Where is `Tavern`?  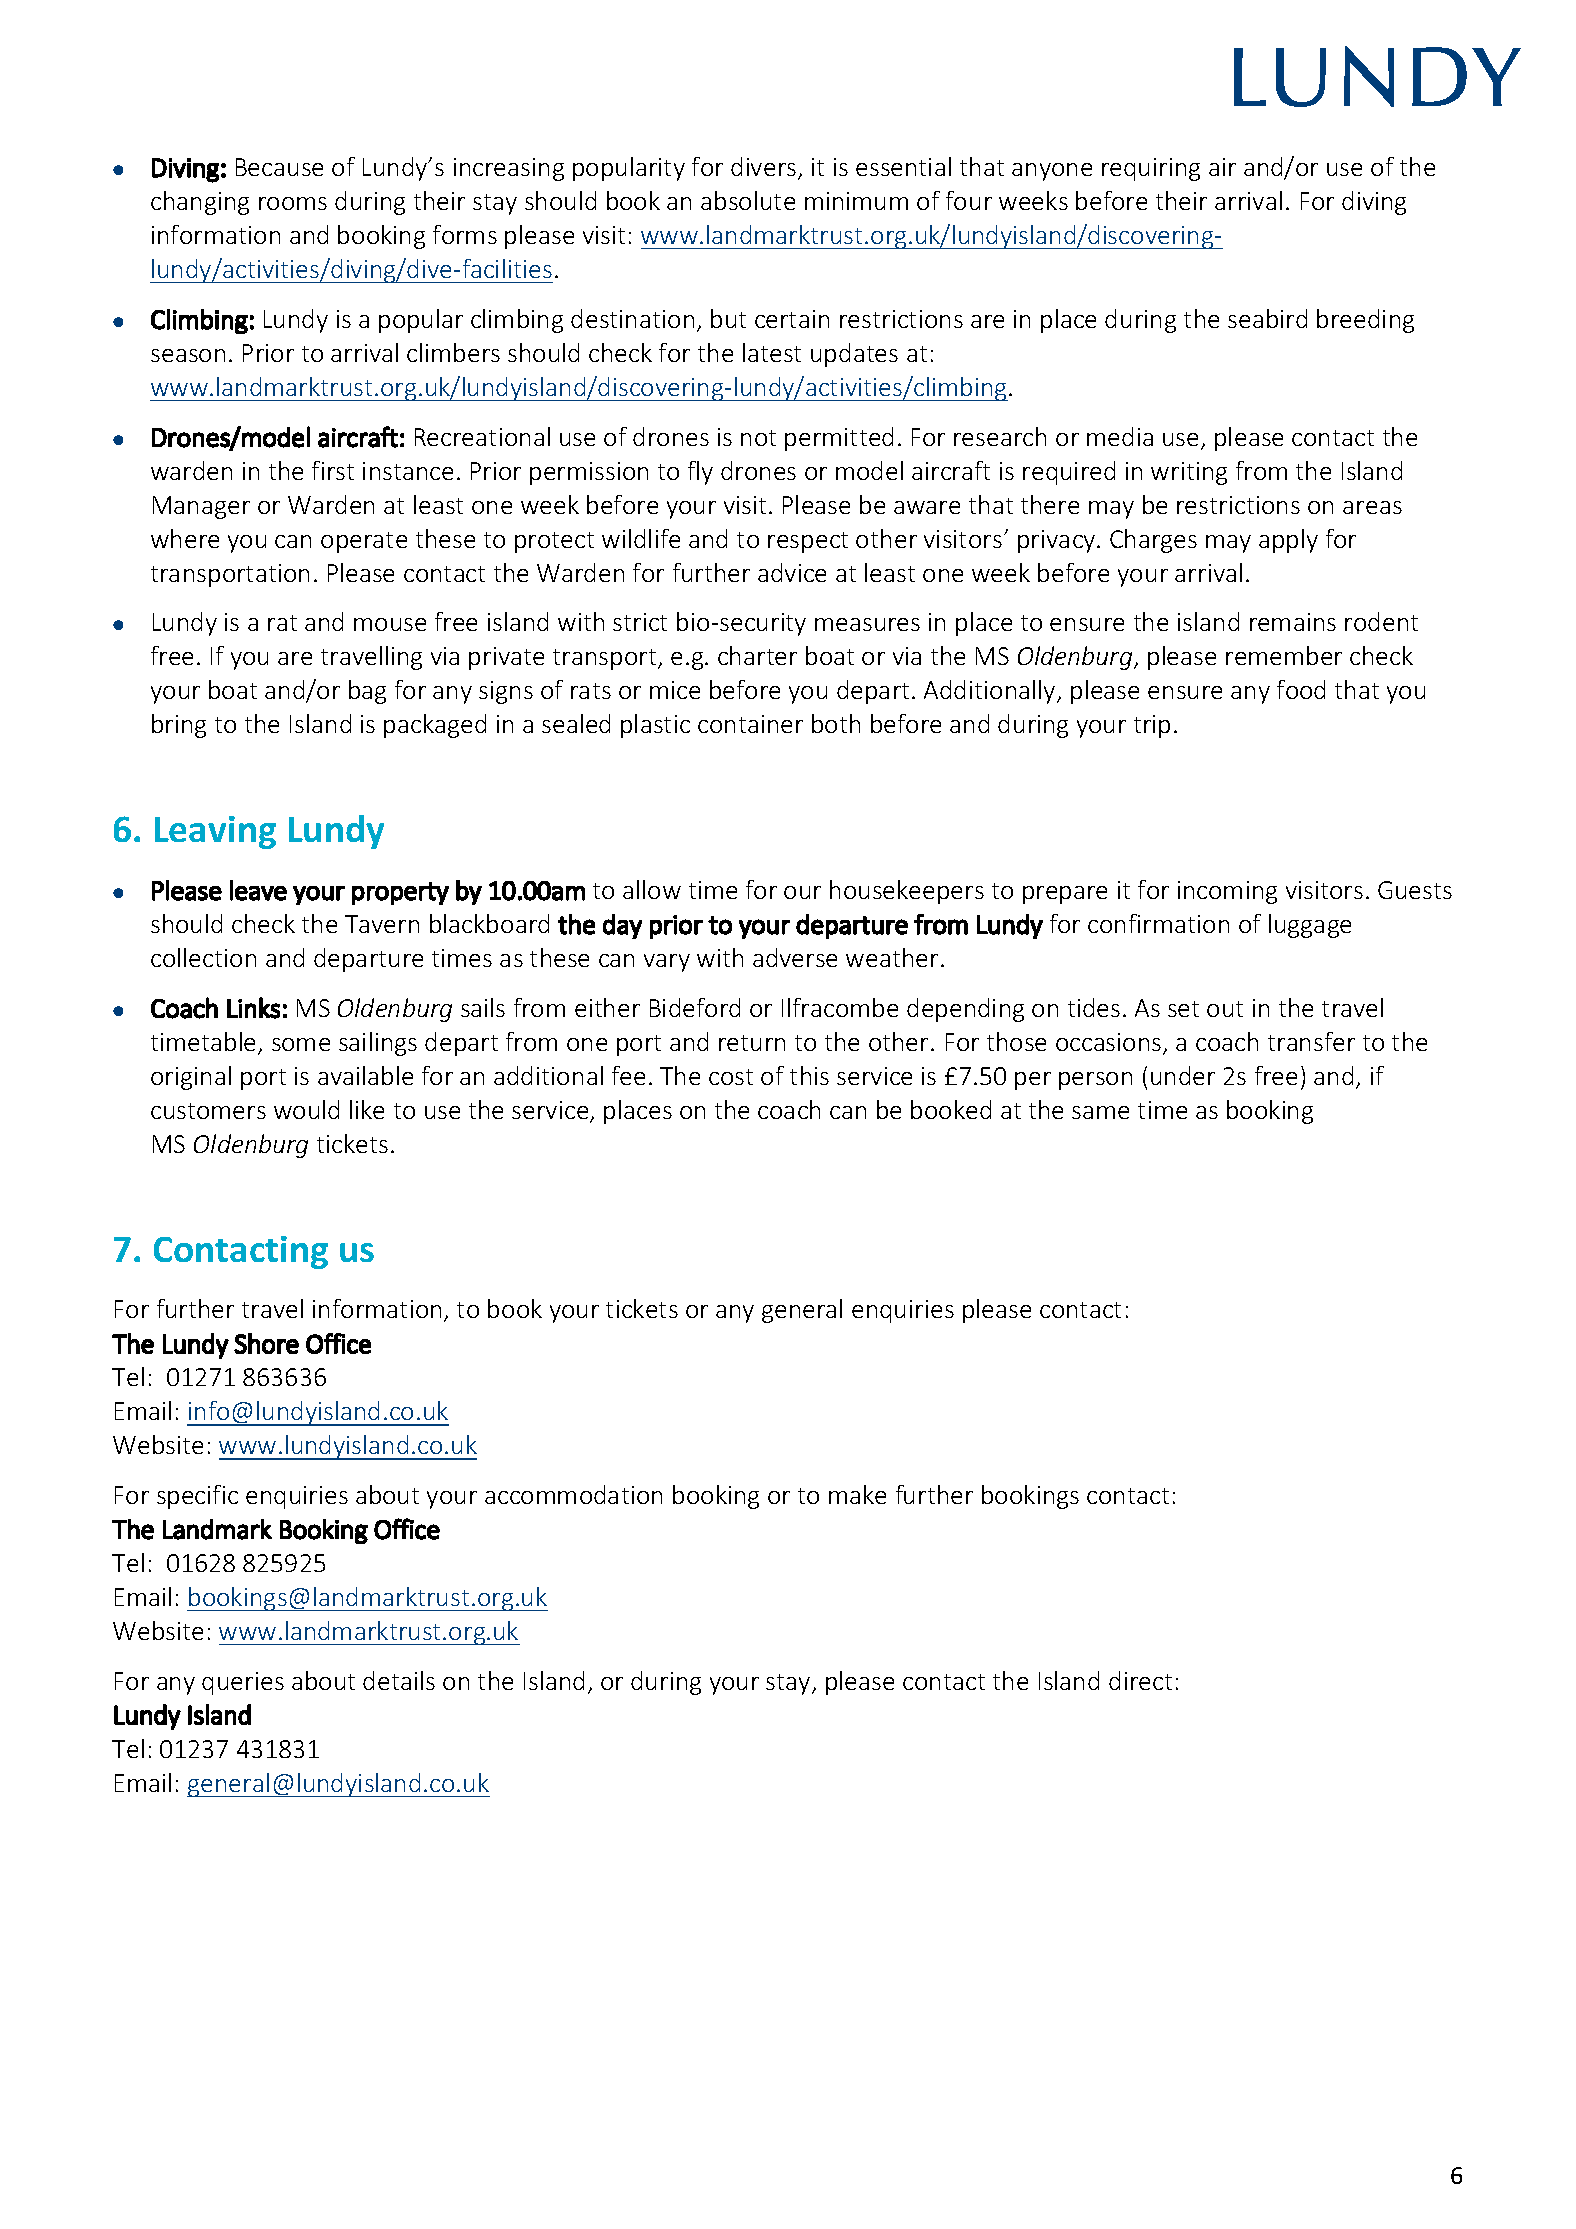 Tavern is located at coordinates (382, 924).
